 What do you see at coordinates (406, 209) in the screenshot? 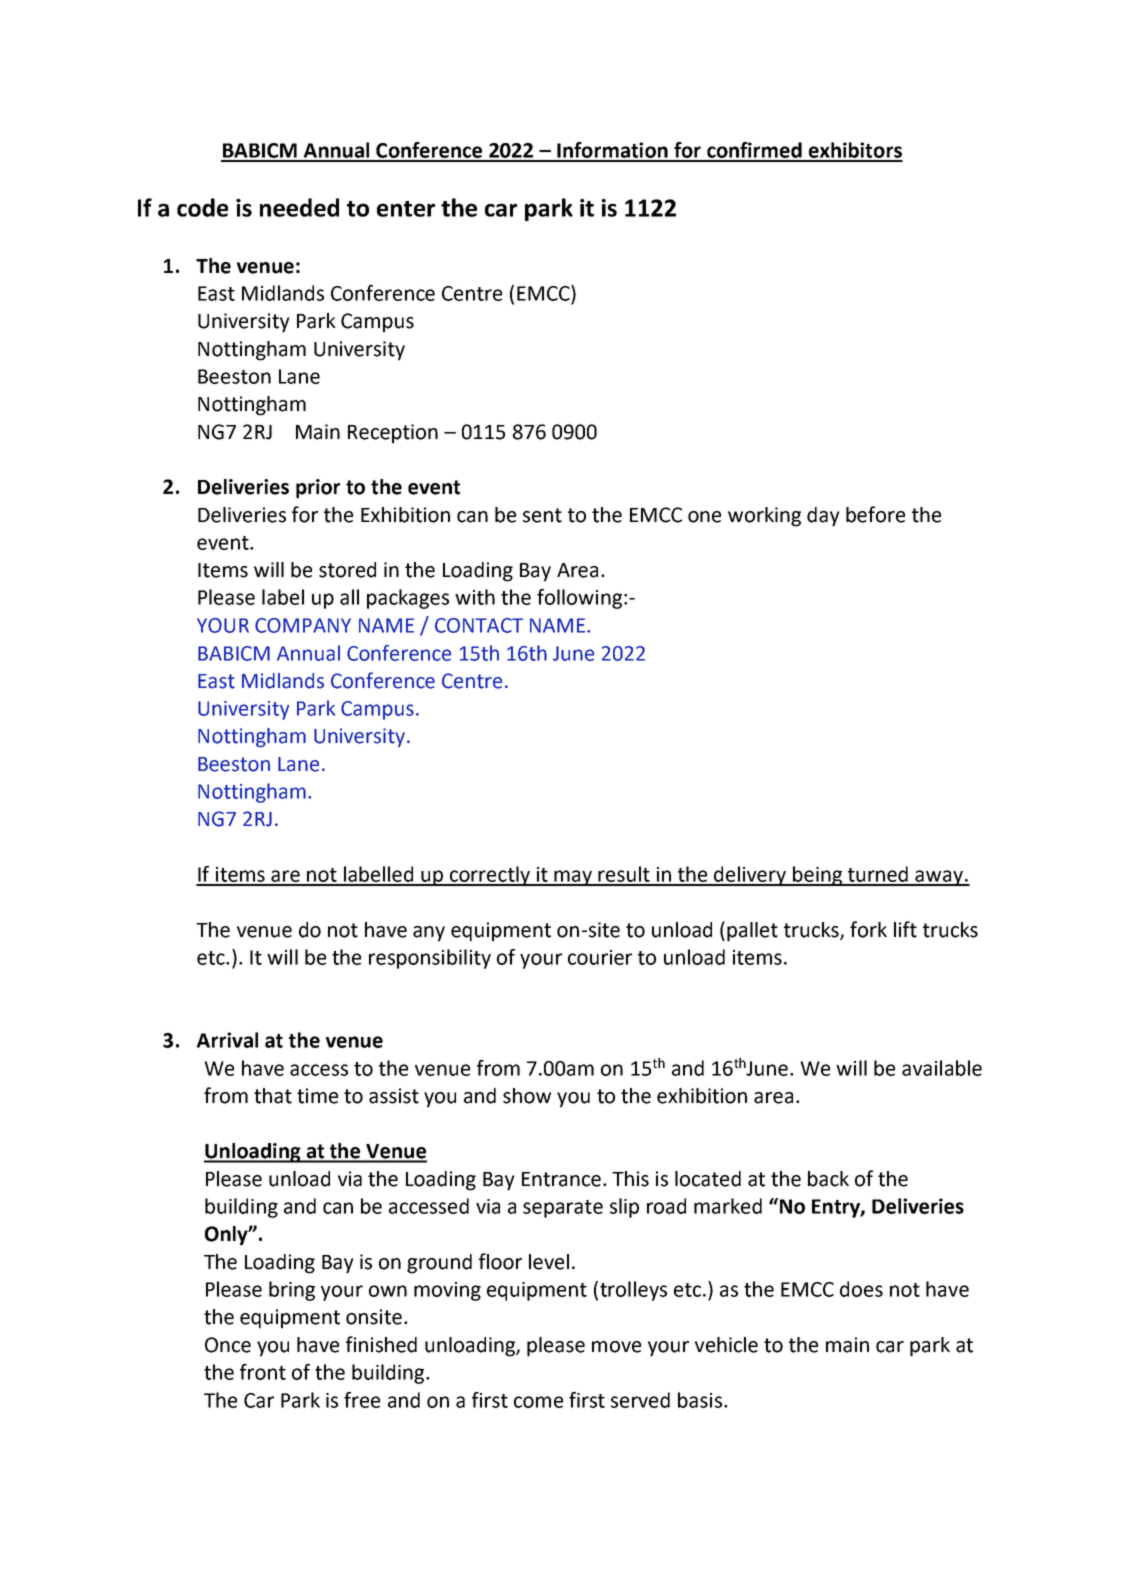
I see `enter` at bounding box center [406, 209].
